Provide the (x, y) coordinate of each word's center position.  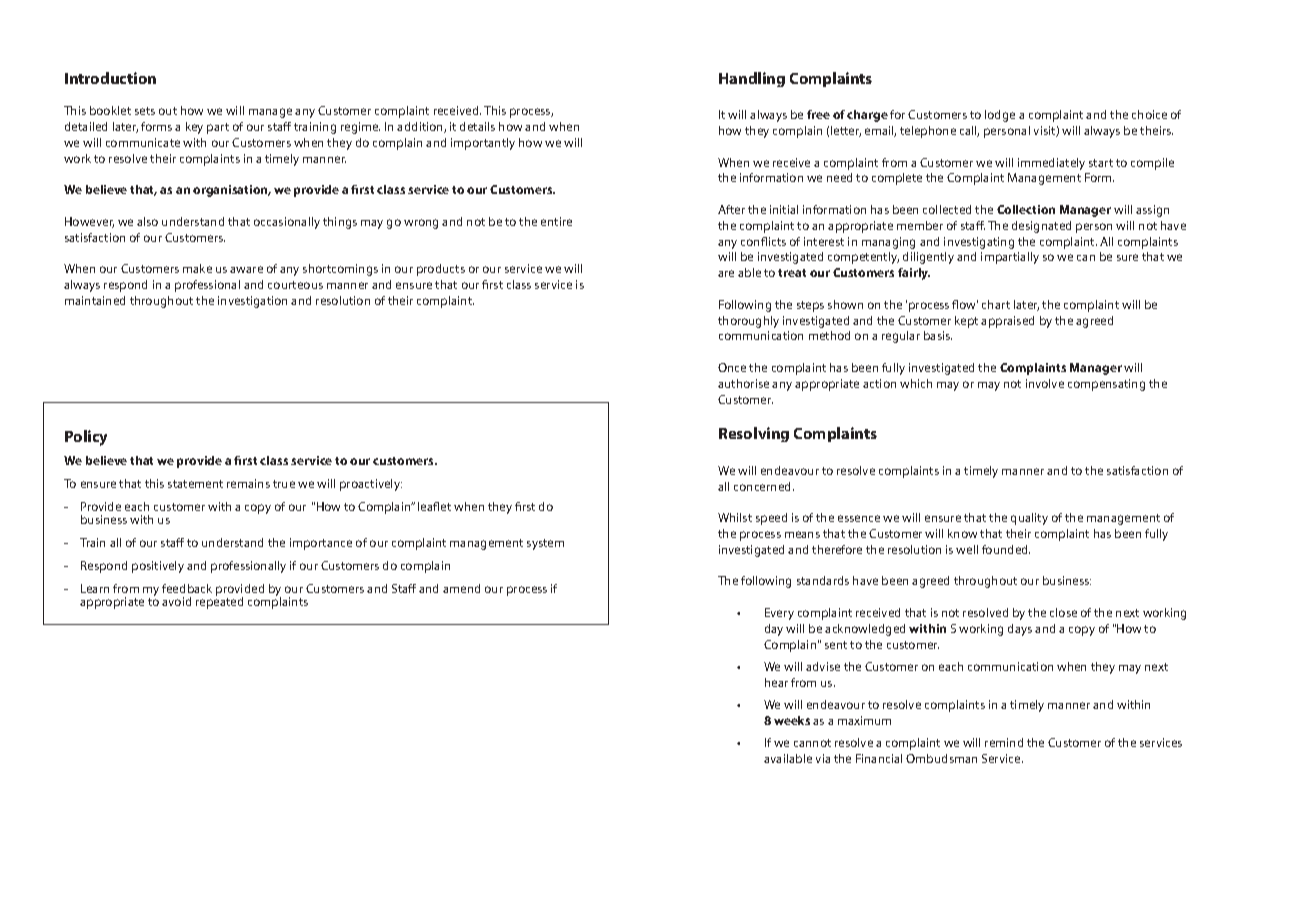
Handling (752, 79)
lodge (1000, 116)
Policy (86, 438)
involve (1045, 383)
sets (145, 111)
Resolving (754, 434)
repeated (219, 602)
